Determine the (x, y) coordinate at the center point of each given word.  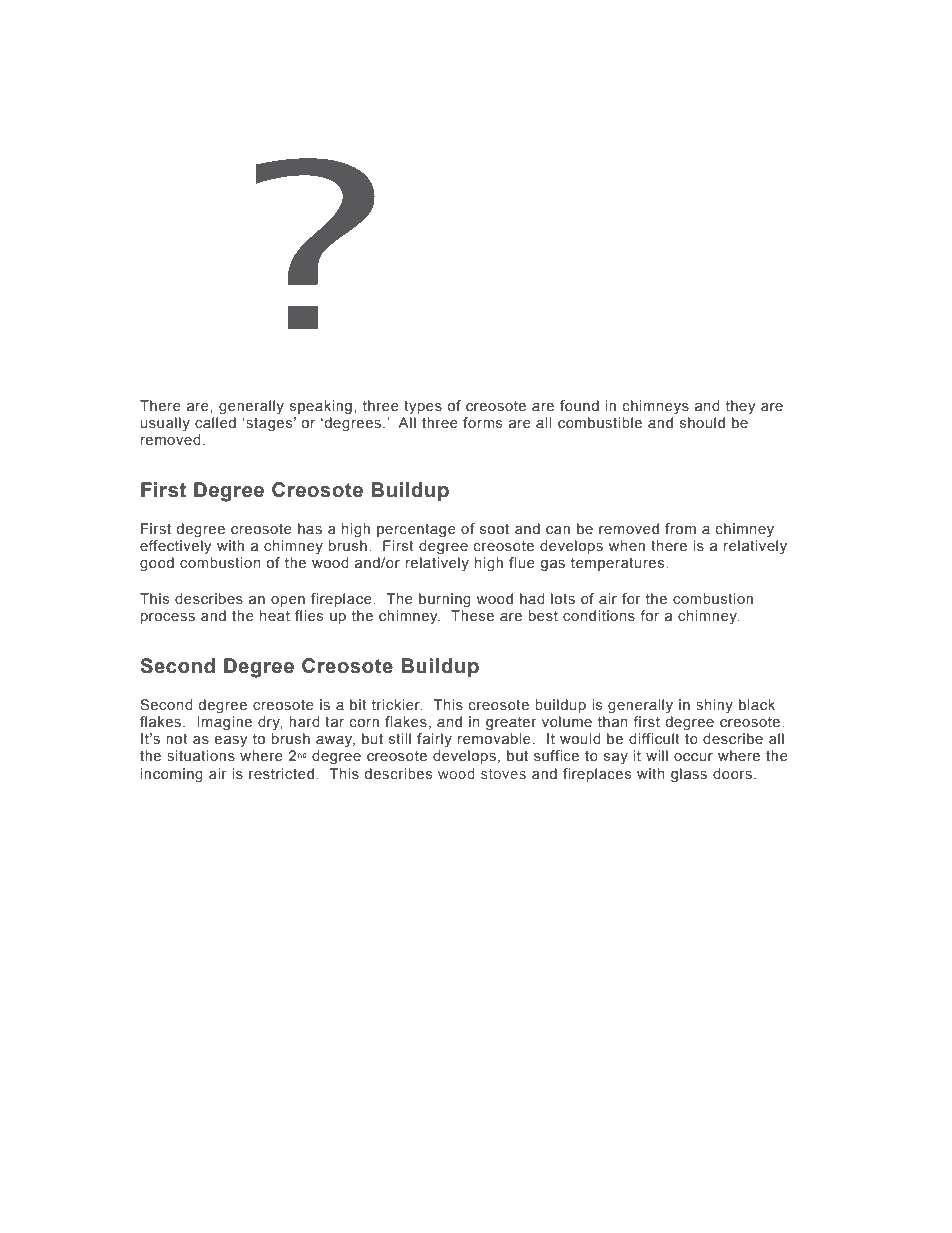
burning (445, 600)
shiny (714, 706)
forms (482, 422)
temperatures (619, 564)
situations (201, 755)
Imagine (224, 723)
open (288, 601)
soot (494, 529)
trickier (397, 704)
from (680, 528)
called (215, 422)
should (702, 422)
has (310, 528)
